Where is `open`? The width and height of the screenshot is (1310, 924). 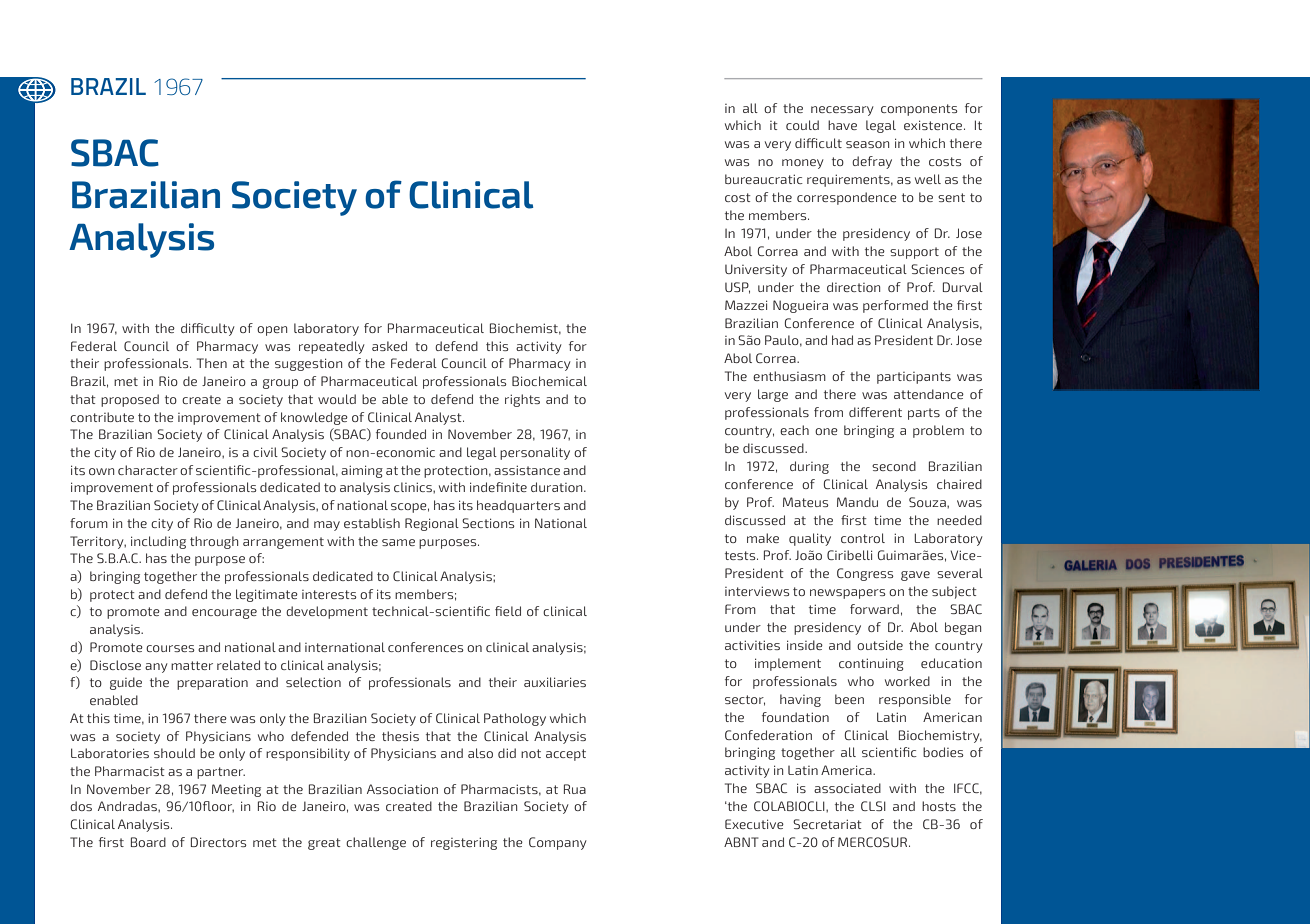 open is located at coordinates (272, 331).
